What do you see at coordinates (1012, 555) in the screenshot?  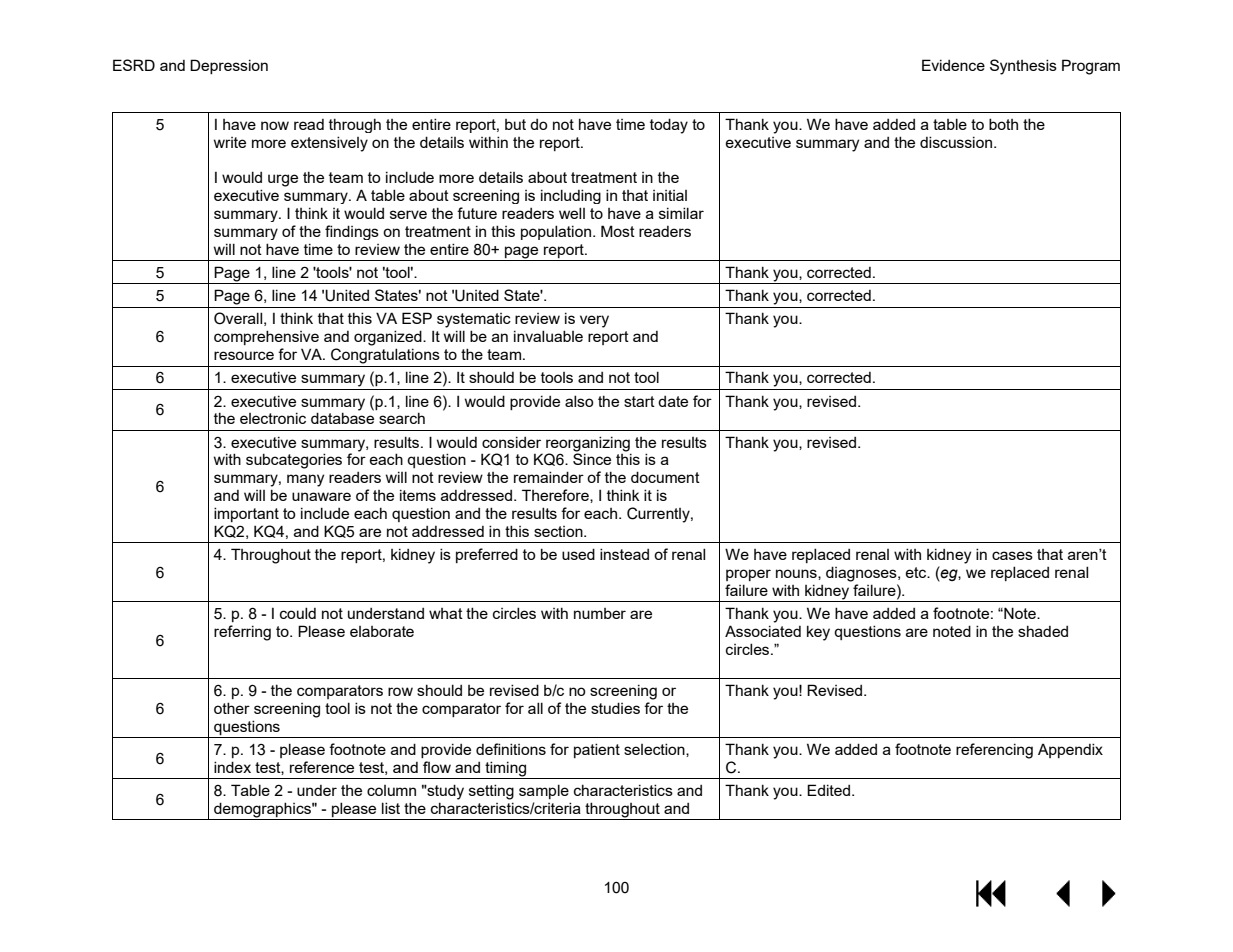 I see `cases` at bounding box center [1012, 555].
